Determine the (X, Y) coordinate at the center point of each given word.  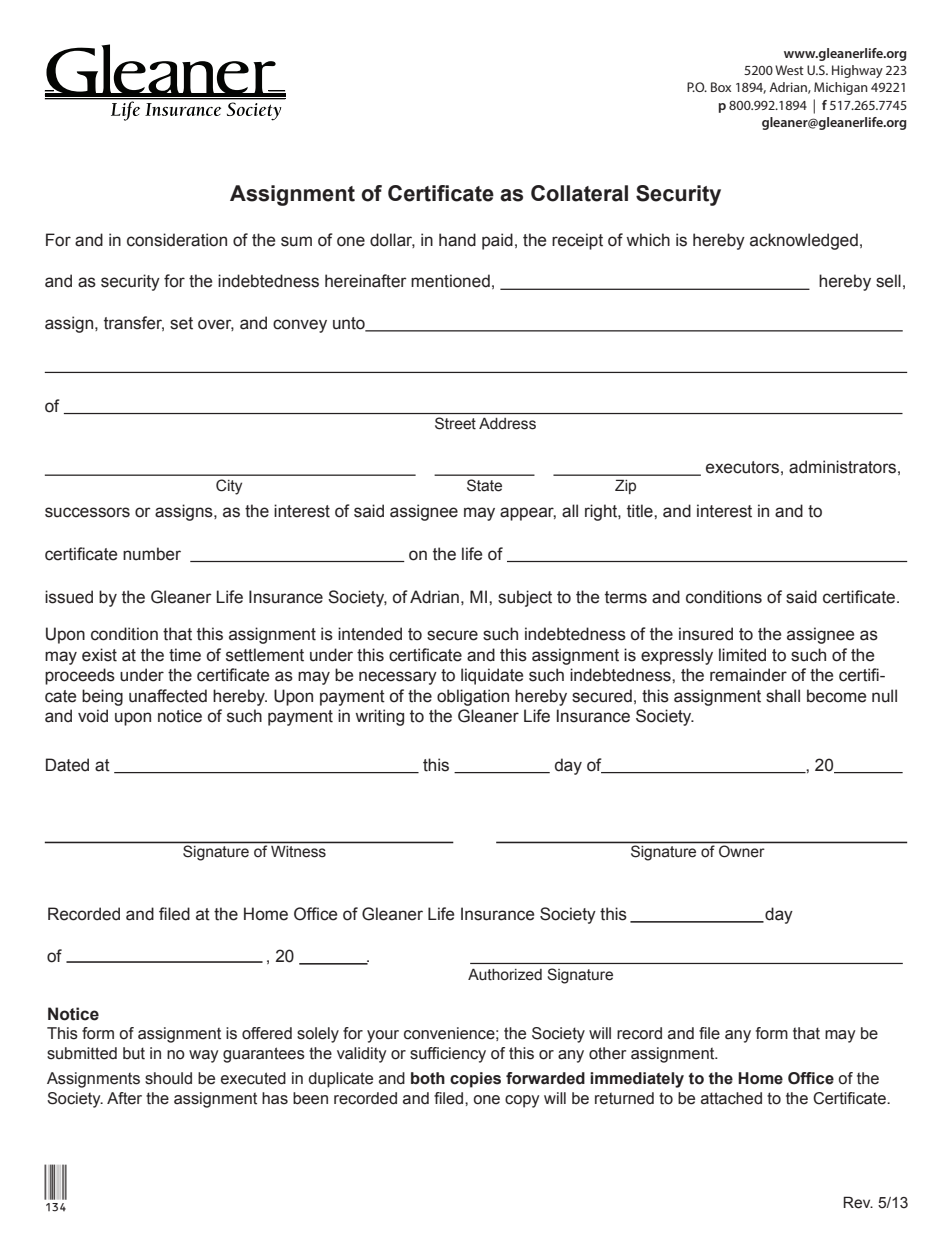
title (641, 511)
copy (522, 1101)
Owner (741, 851)
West (789, 70)
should (168, 1078)
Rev (858, 1202)
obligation (473, 697)
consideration (177, 240)
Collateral (579, 193)
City (229, 487)
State (484, 485)
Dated (67, 765)
